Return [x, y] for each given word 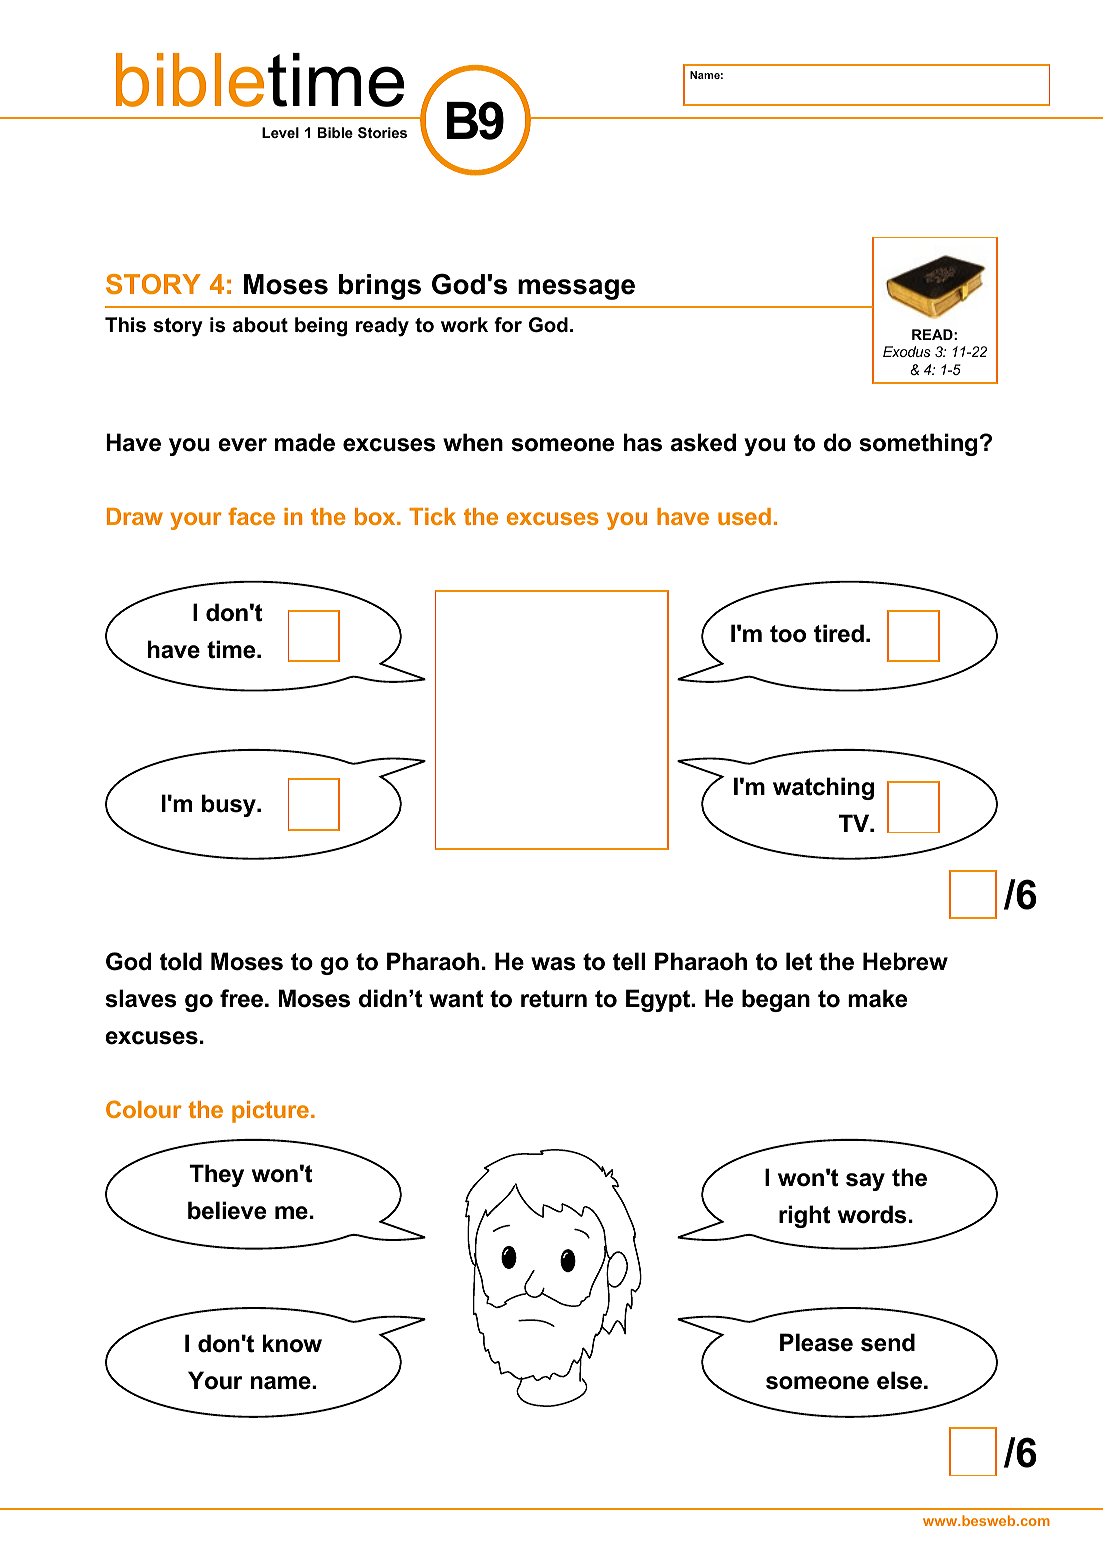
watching [823, 788]
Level [280, 132]
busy [230, 805]
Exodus [907, 351]
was [553, 964]
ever [242, 445]
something [918, 444]
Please [816, 1342]
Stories [382, 132]
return [554, 999]
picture [270, 1112]
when [473, 442]
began [776, 1000]
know [292, 1343]
